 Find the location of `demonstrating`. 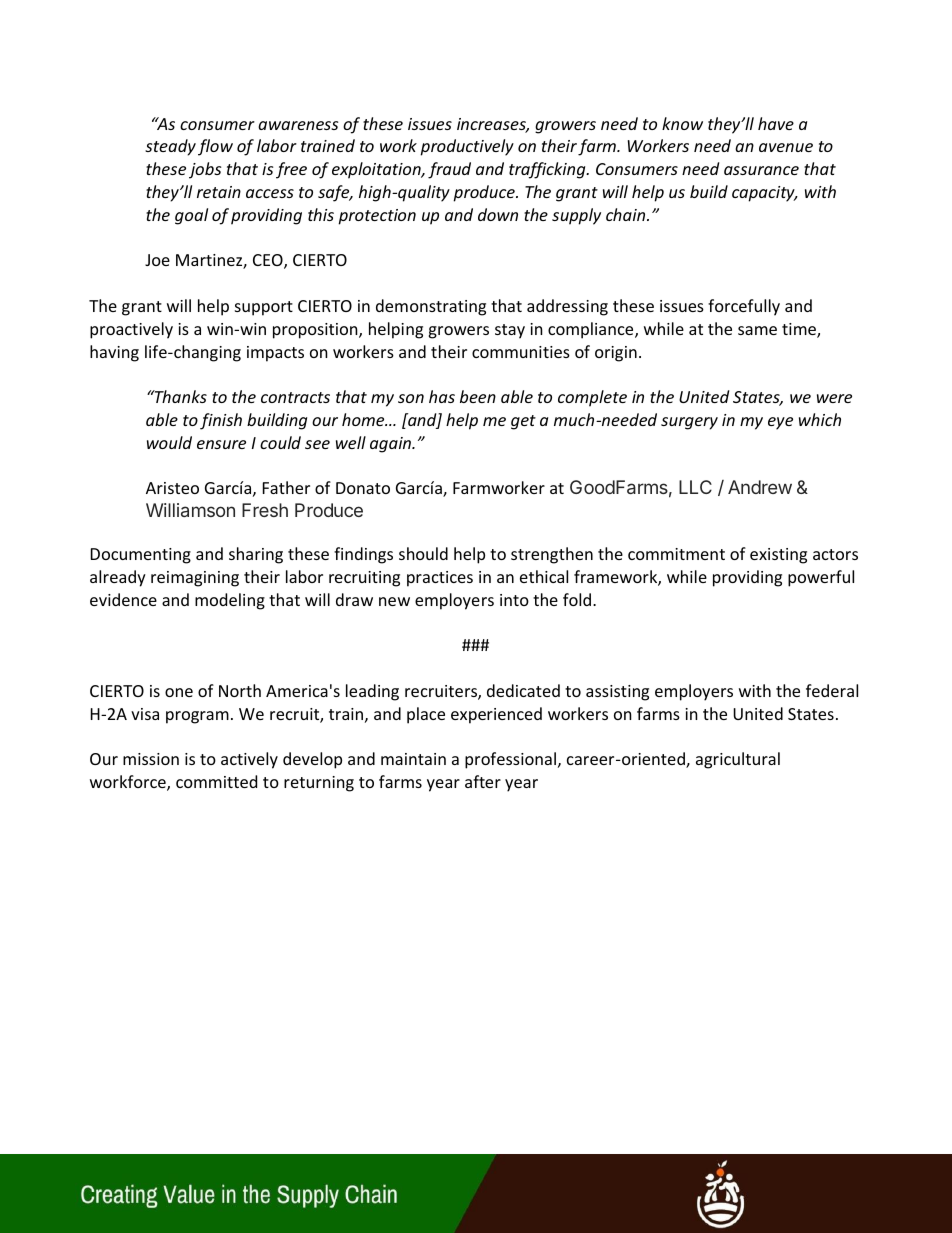

demonstrating is located at coordinates (431, 307).
